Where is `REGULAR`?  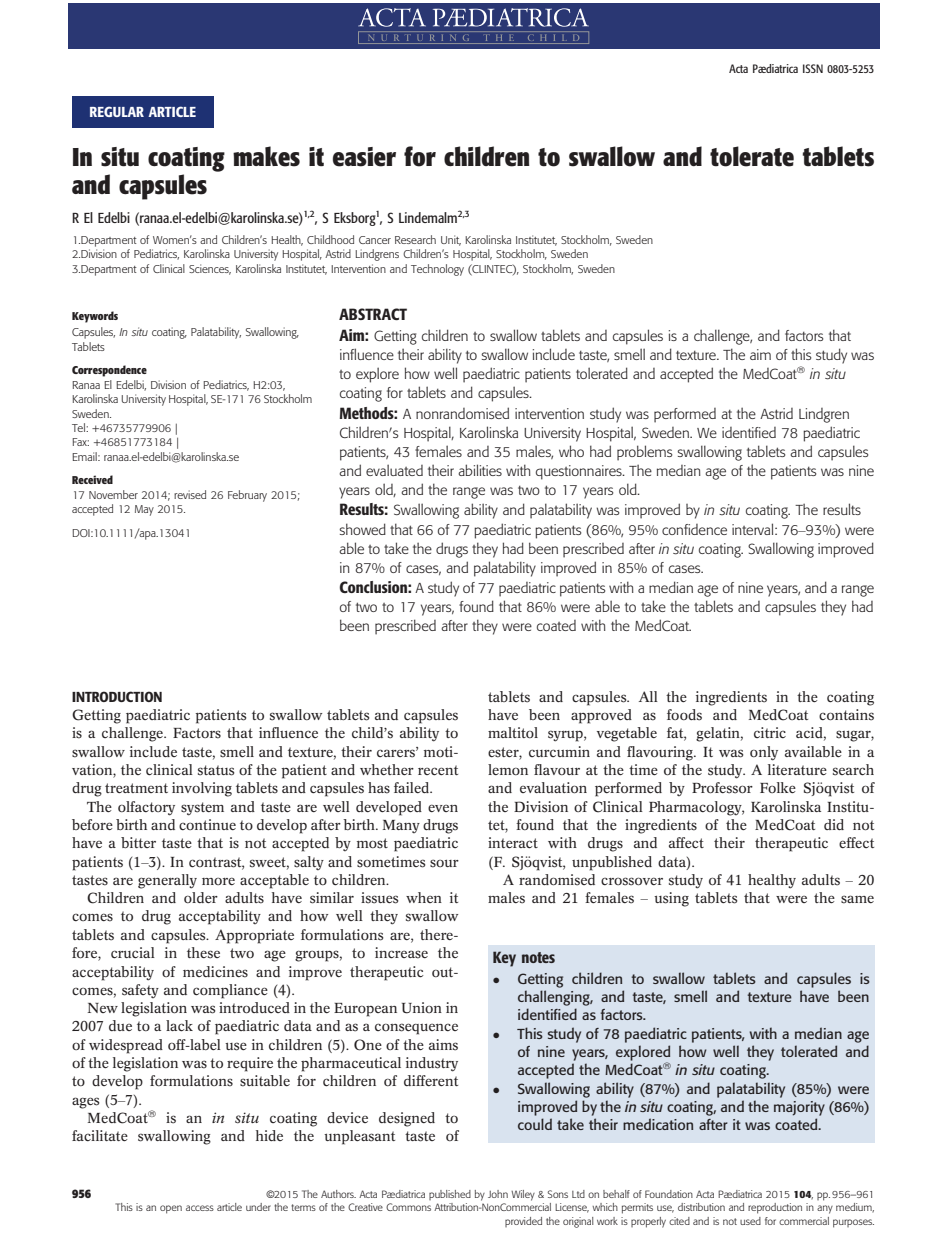 REGULAR is located at coordinates (117, 111).
